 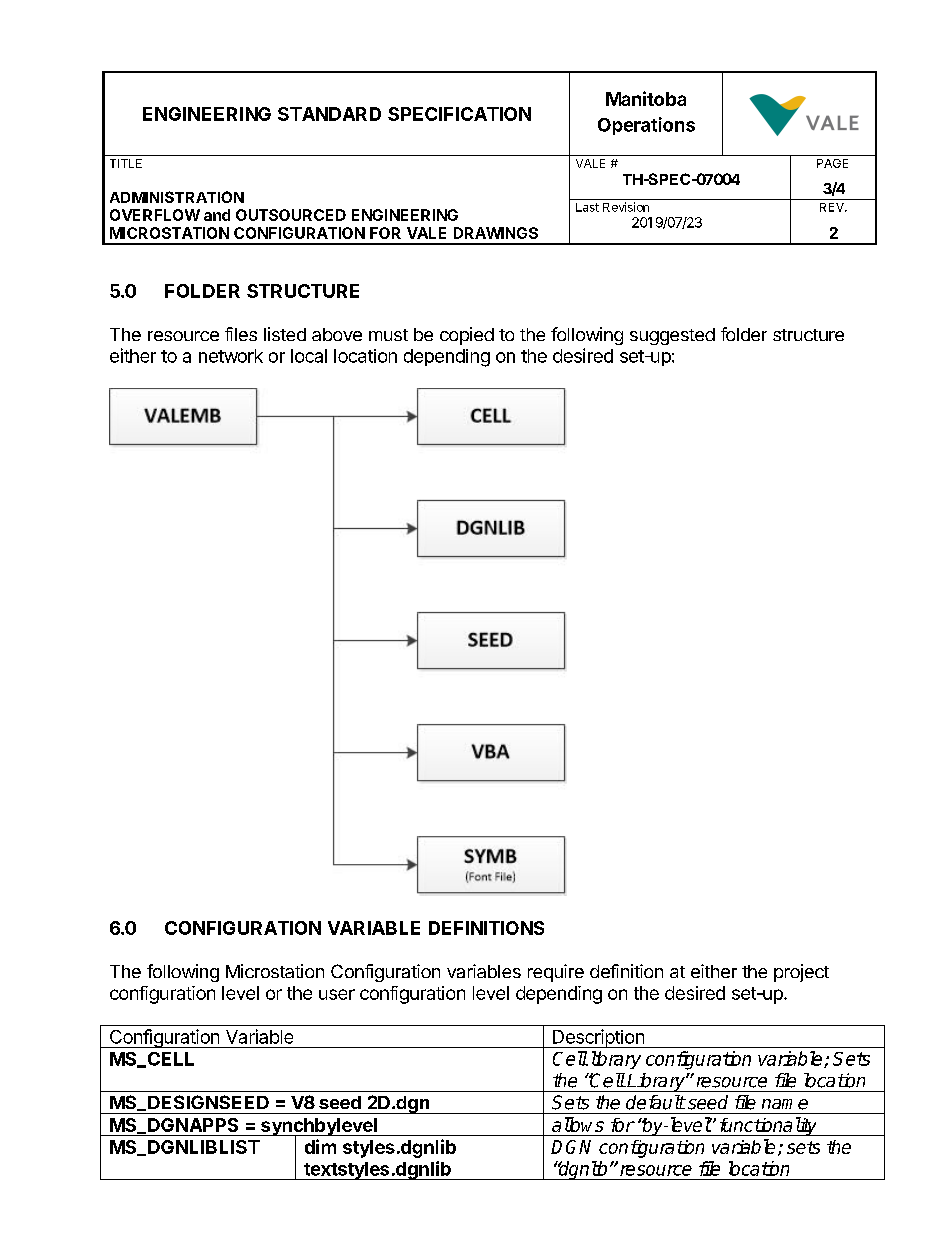 I want to click on user, so click(x=337, y=994).
